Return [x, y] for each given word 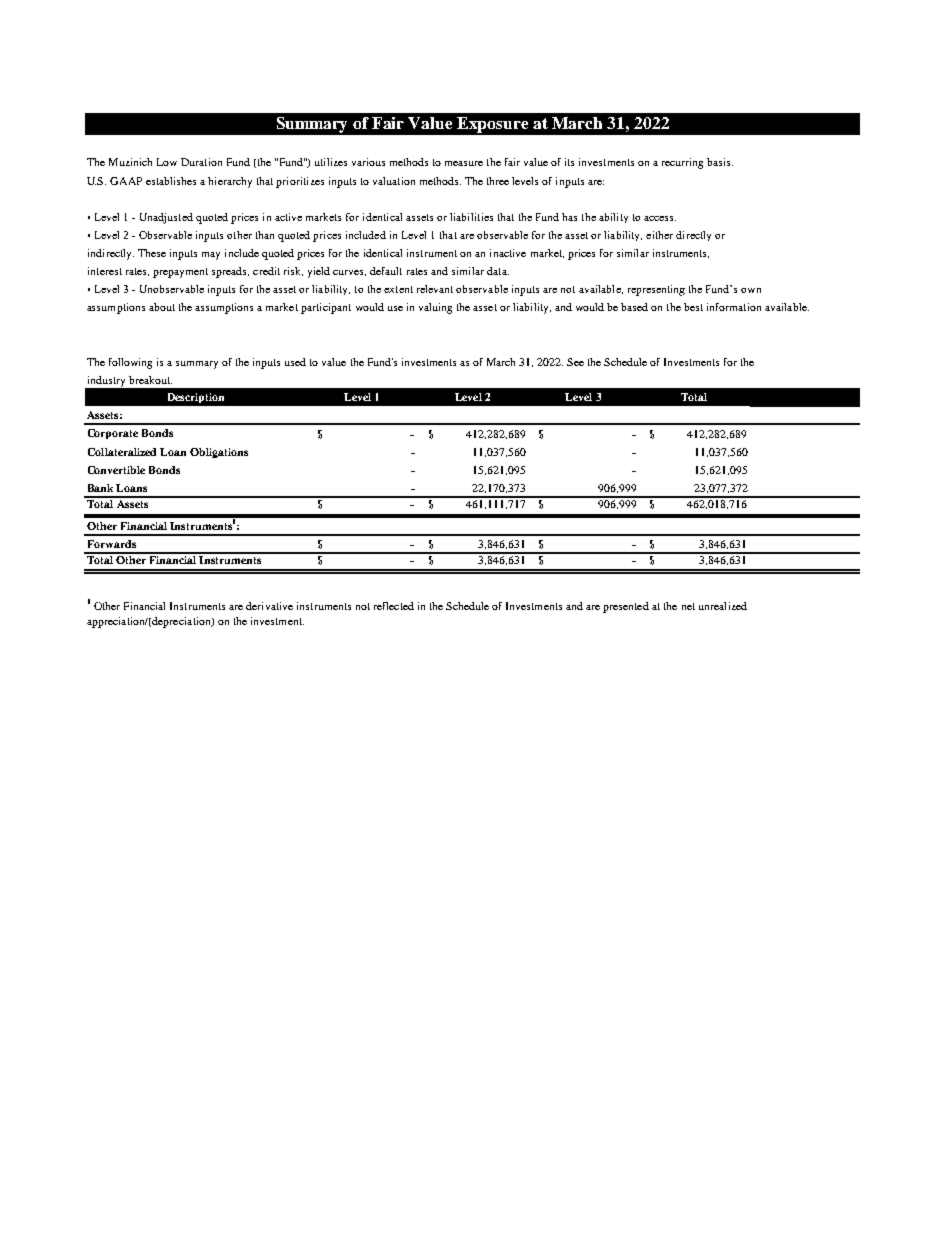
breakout [150, 380]
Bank [100, 488]
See [575, 362]
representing [656, 290]
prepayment [180, 273]
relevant [435, 289]
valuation [394, 181]
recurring [682, 163]
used [295, 362]
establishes [171, 181]
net [688, 606]
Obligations [219, 453]
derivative [269, 606]
